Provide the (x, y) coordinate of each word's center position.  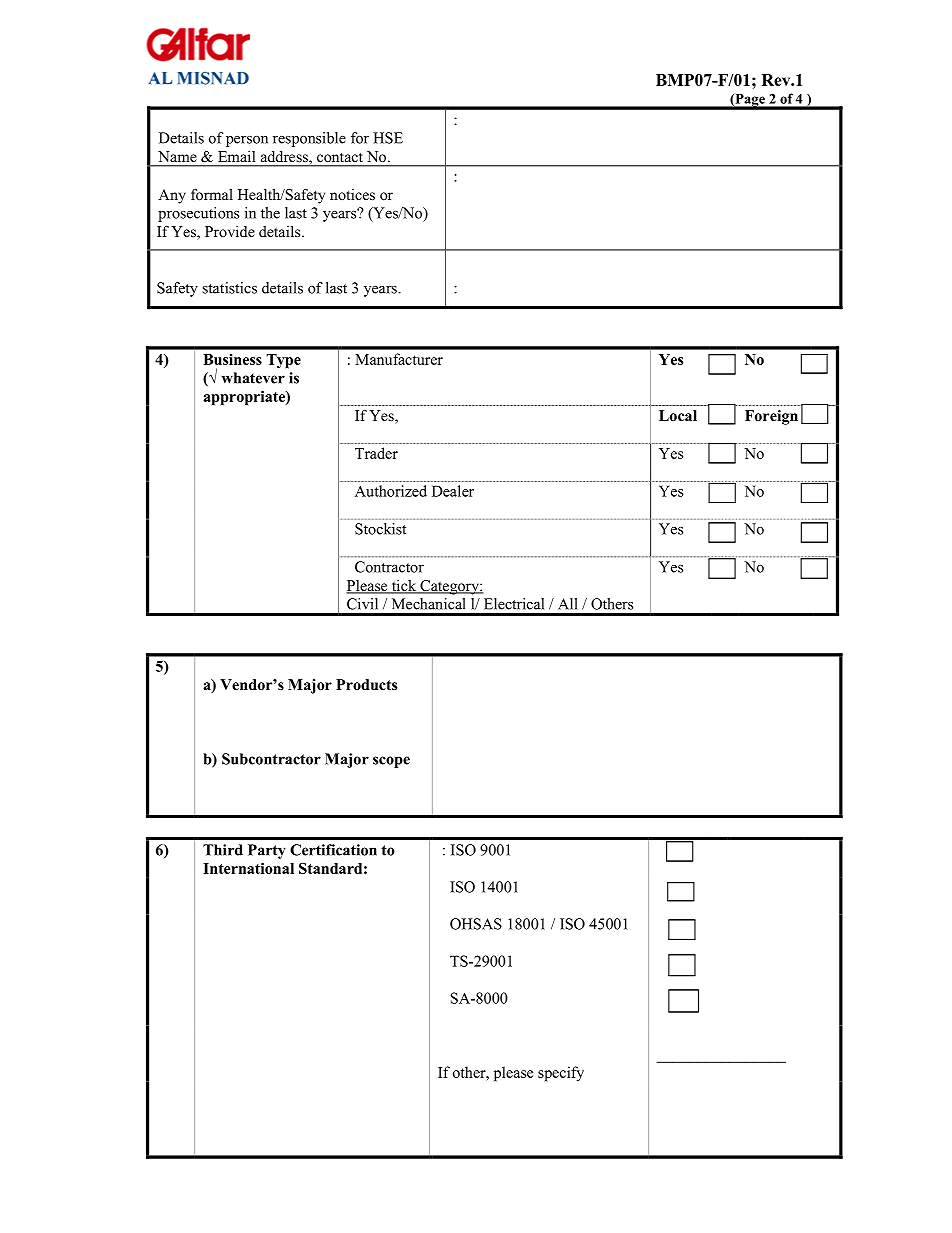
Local (678, 416)
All (568, 604)
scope (391, 762)
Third (223, 850)
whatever (253, 378)
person (247, 141)
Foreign (771, 417)
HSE (388, 138)
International (248, 868)
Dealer (453, 491)
